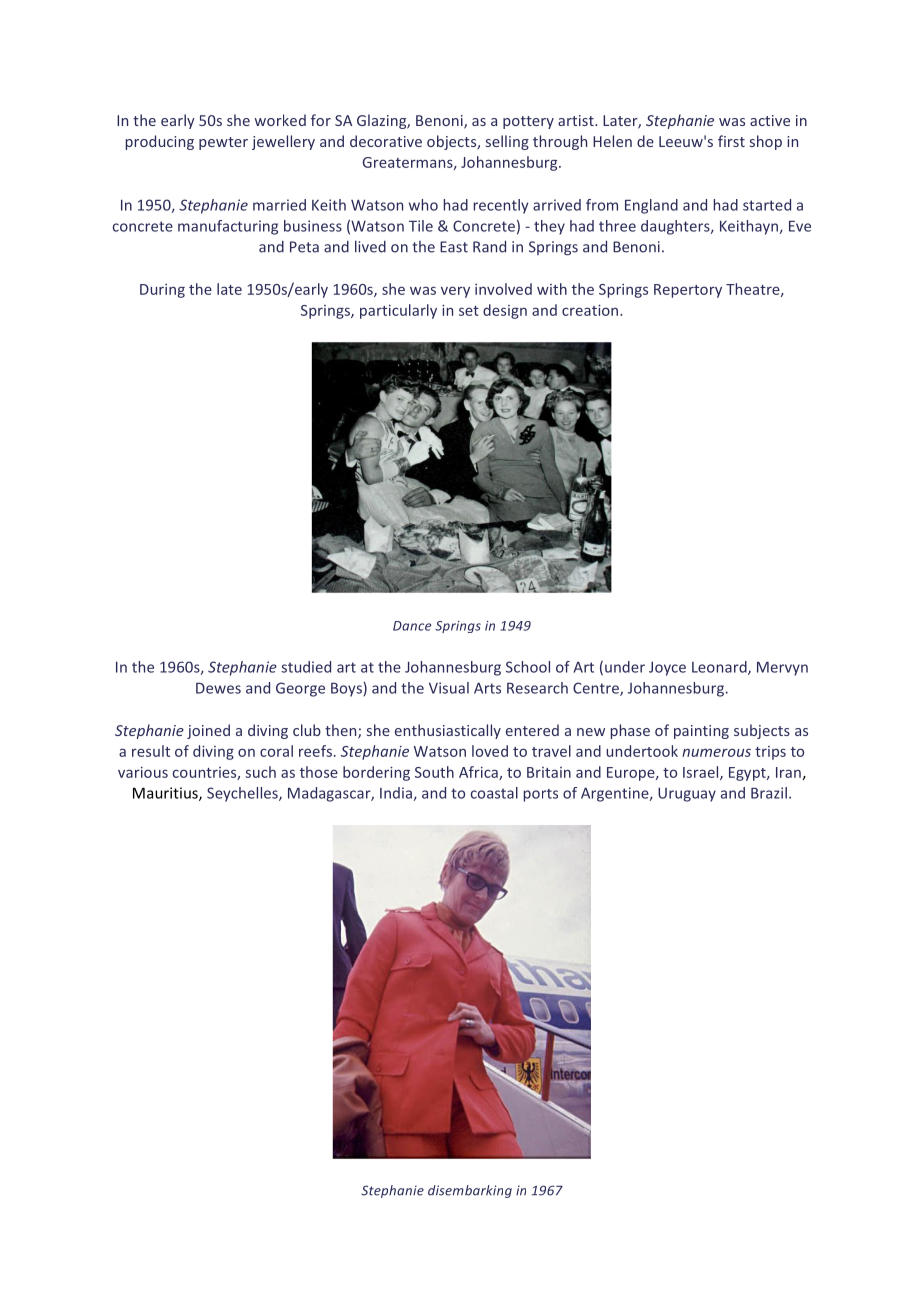 This screenshot has height=1308, width=924. I want to click on studied, so click(306, 667).
